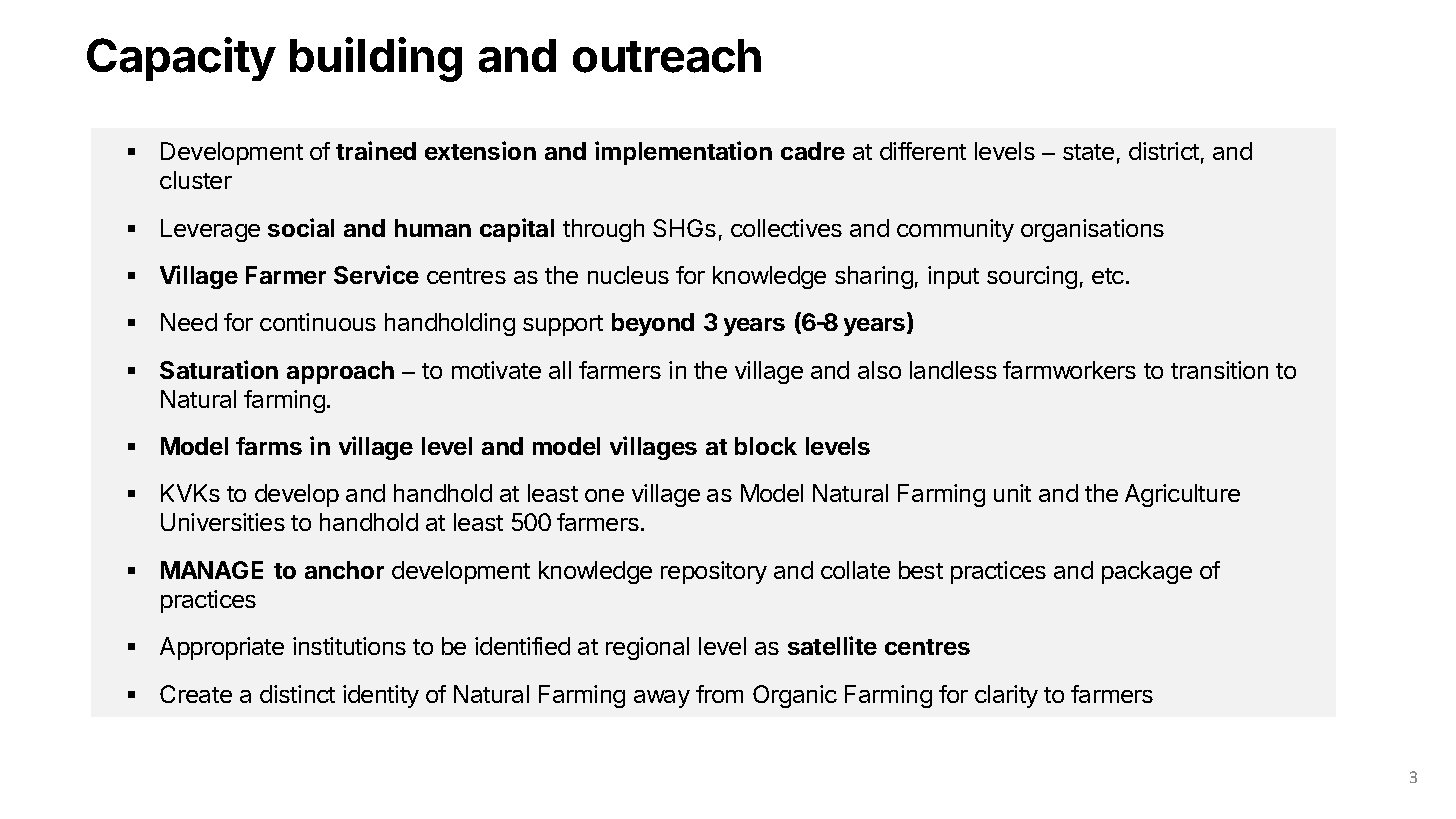 The height and width of the page is (819, 1456). What do you see at coordinates (340, 372) in the page?
I see `approach` at bounding box center [340, 372].
